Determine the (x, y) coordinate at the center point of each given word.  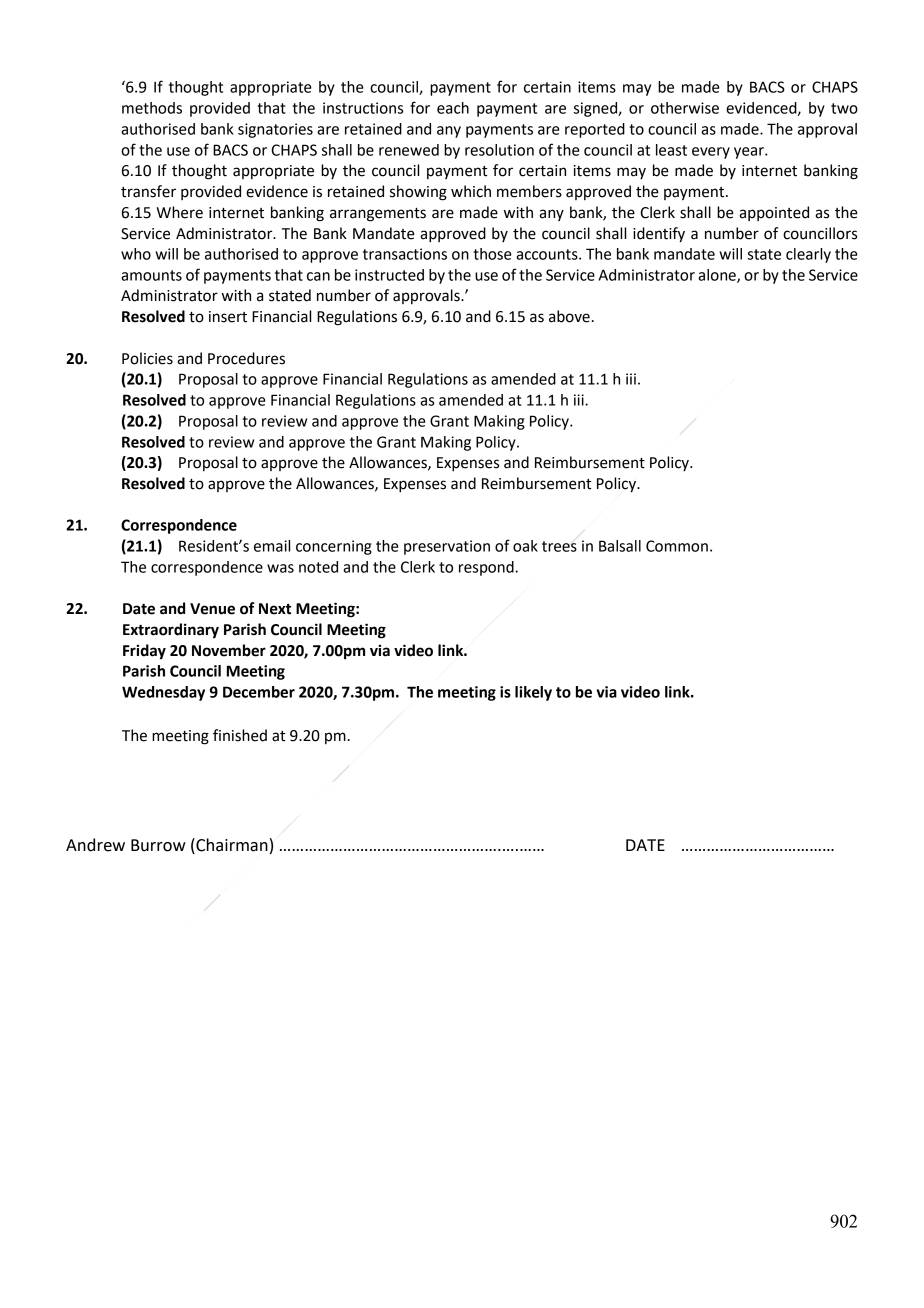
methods (152, 108)
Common (677, 546)
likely (533, 693)
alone (718, 276)
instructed (389, 275)
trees (559, 546)
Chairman (231, 845)
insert (228, 317)
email (272, 546)
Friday (144, 652)
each (453, 108)
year (750, 153)
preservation (447, 547)
